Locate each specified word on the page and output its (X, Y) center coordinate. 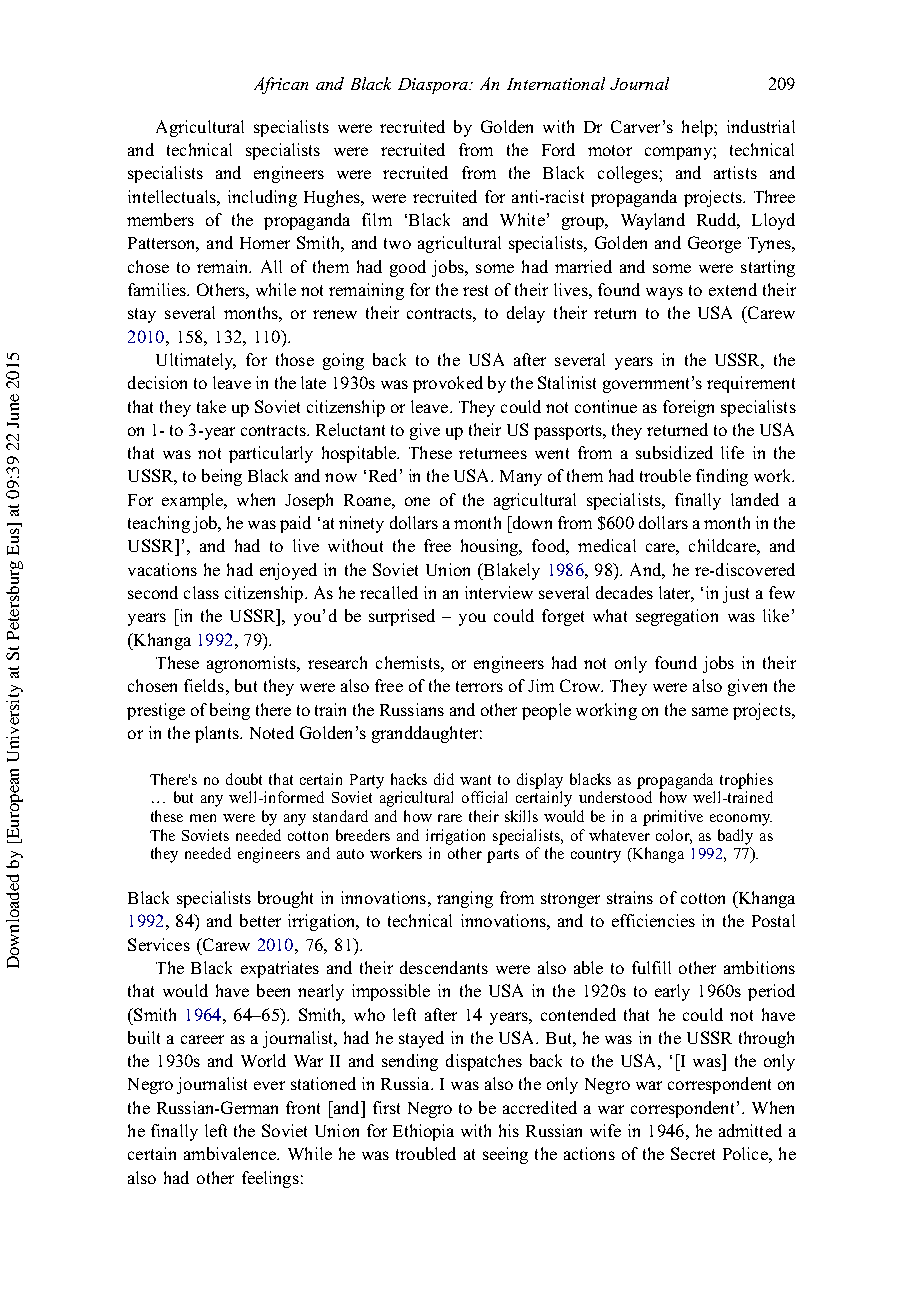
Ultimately (196, 361)
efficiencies (653, 920)
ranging (465, 899)
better (260, 920)
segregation (677, 617)
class (201, 592)
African (281, 85)
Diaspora (434, 86)
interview (499, 592)
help (698, 128)
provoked (448, 384)
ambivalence (231, 1153)
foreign (688, 408)
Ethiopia (423, 1132)
